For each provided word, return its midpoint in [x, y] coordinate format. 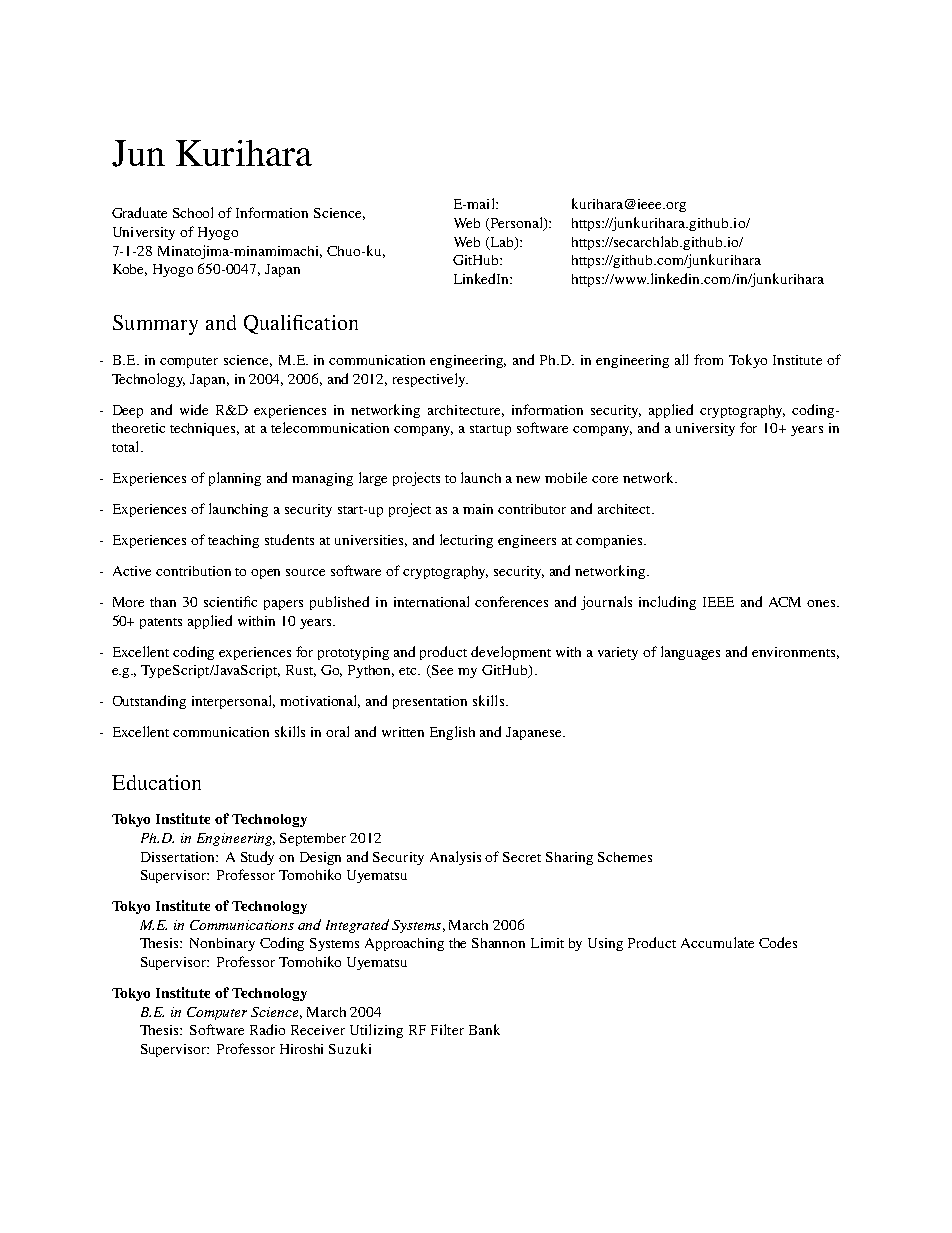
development [511, 653]
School [193, 212]
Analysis [455, 858]
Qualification [301, 324]
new [528, 479]
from [708, 359]
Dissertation [179, 857]
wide [194, 409]
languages [690, 653]
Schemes [625, 857]
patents [161, 623]
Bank [484, 1029]
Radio [267, 1029]
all [681, 359]
